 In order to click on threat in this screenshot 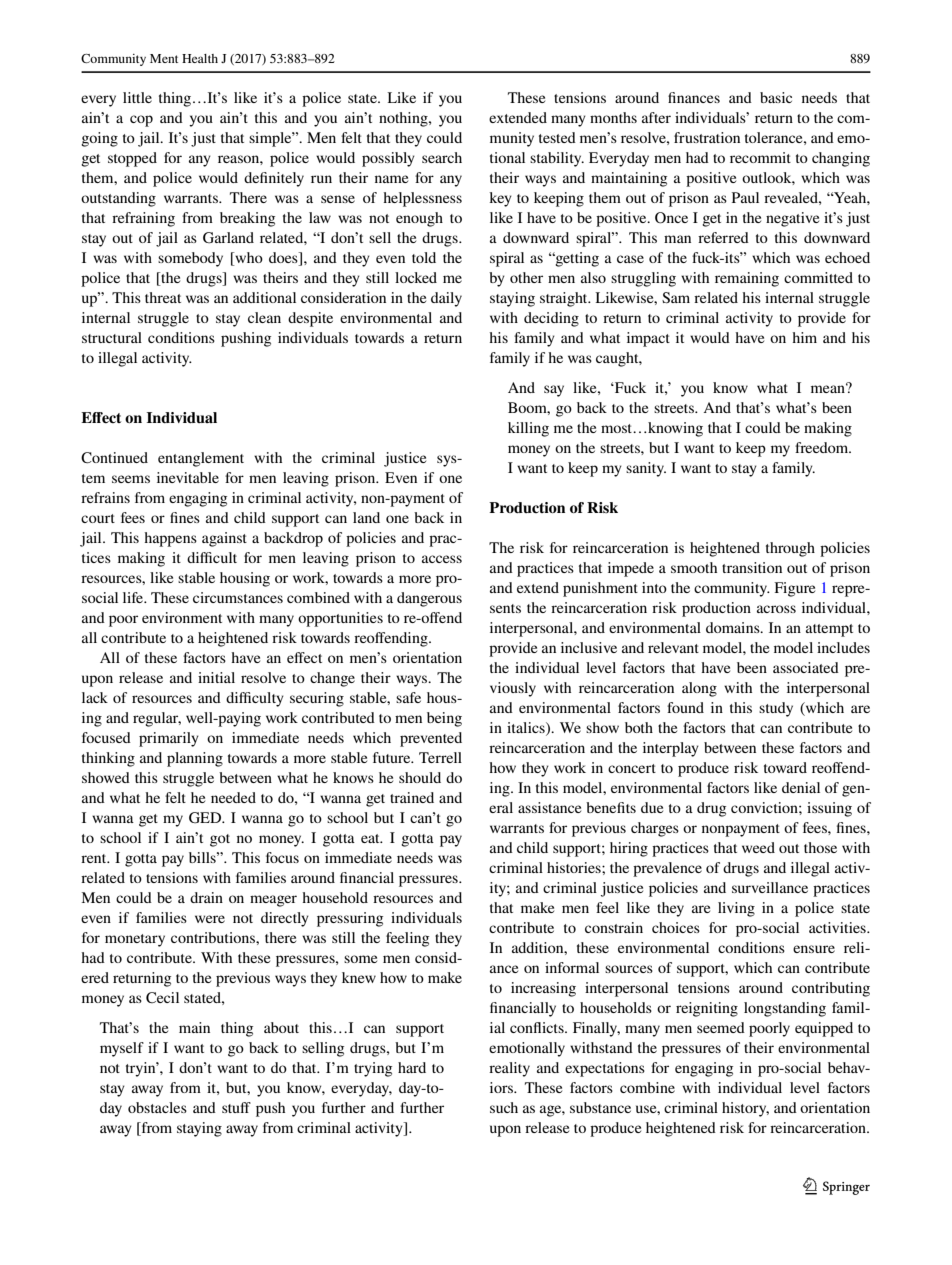, I will do `click(163, 297)`.
